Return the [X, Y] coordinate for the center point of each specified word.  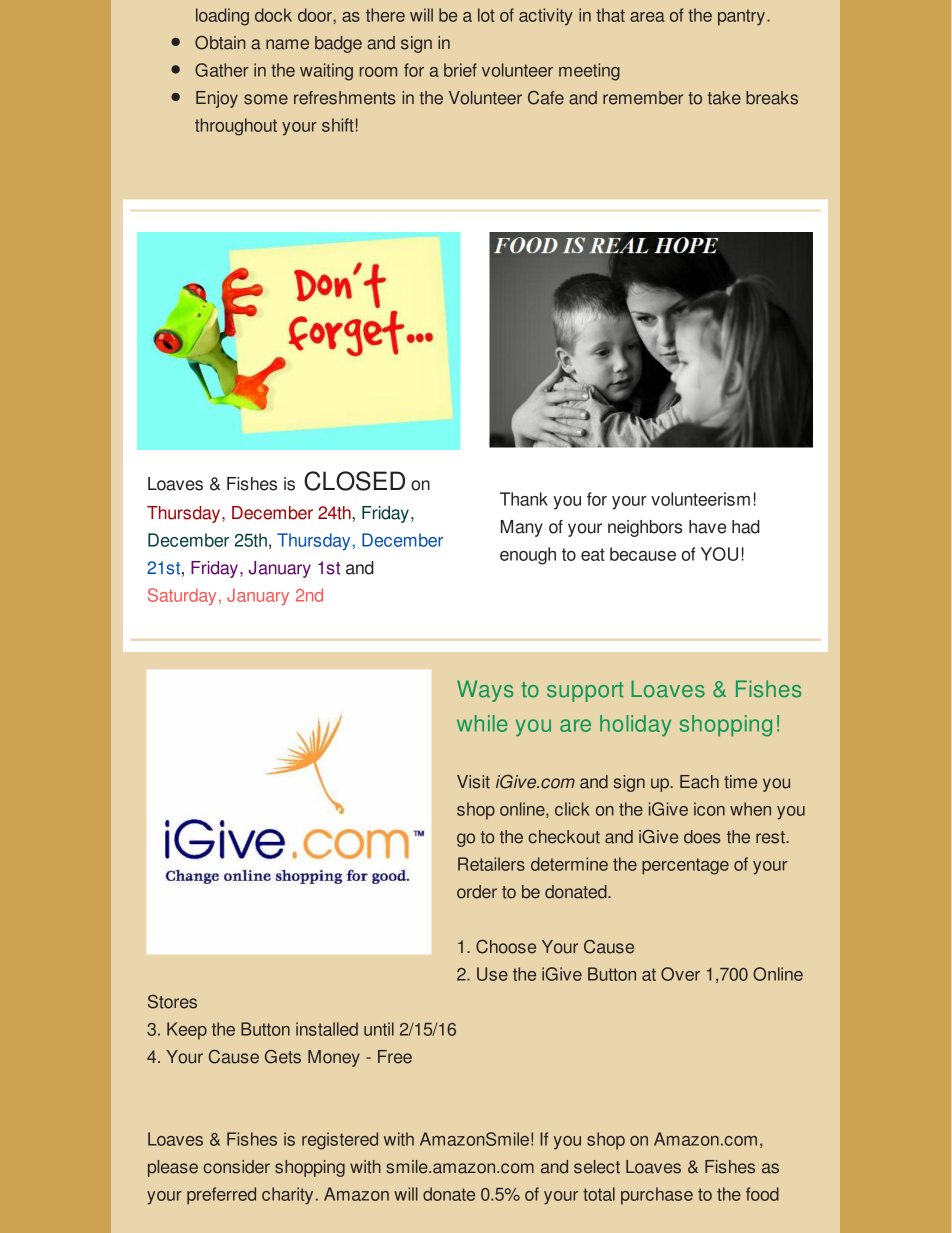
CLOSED [354, 481]
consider [236, 1167]
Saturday [182, 596]
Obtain [220, 43]
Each [699, 782]
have [707, 527]
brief [460, 70]
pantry [741, 17]
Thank [524, 499]
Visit [473, 782]
